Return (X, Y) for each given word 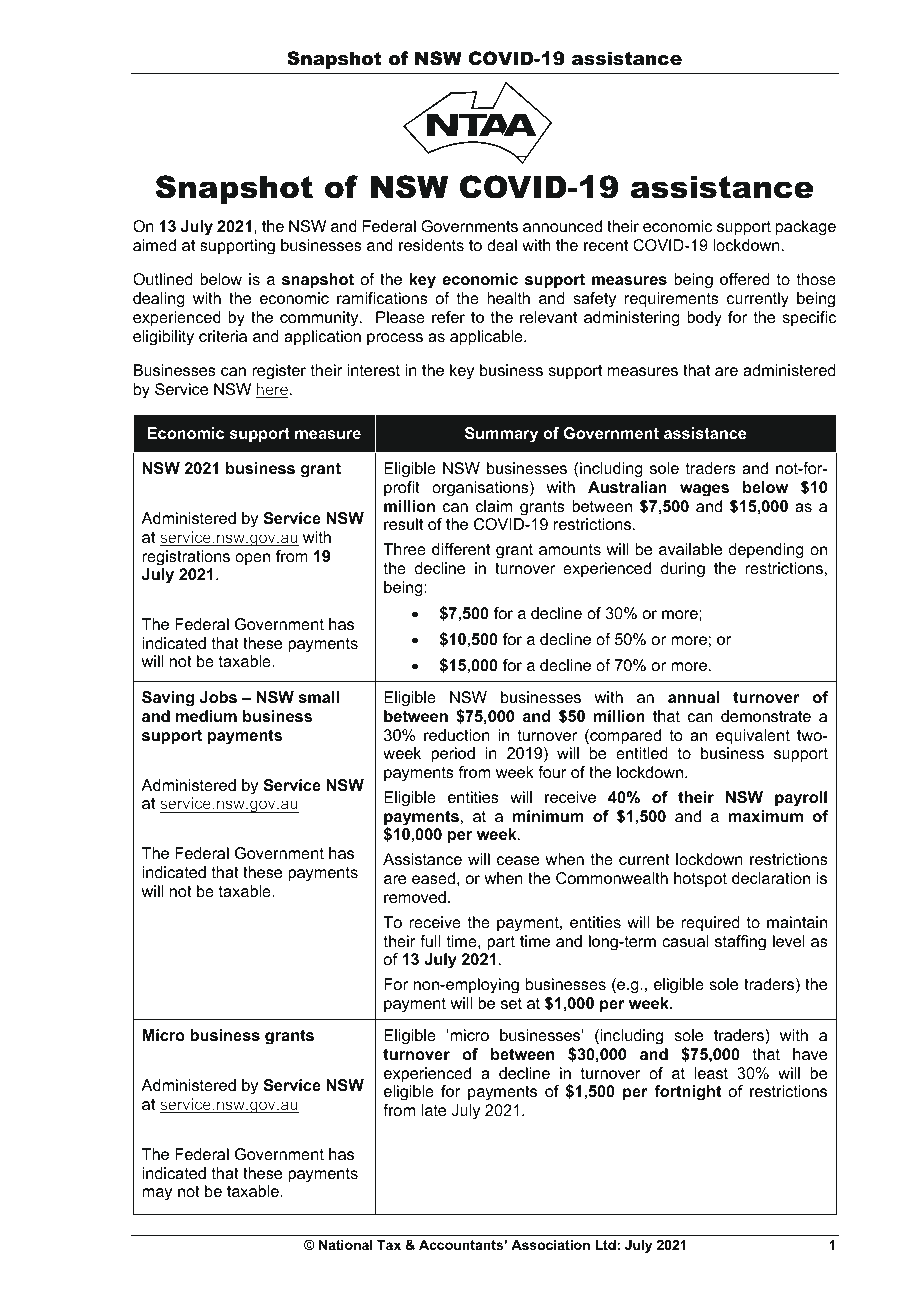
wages (704, 490)
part (501, 943)
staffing (740, 943)
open (252, 559)
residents (431, 245)
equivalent (753, 737)
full (430, 941)
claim (494, 506)
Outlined (162, 279)
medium (206, 716)
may (157, 1194)
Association (550, 1245)
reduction (457, 735)
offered (744, 279)
